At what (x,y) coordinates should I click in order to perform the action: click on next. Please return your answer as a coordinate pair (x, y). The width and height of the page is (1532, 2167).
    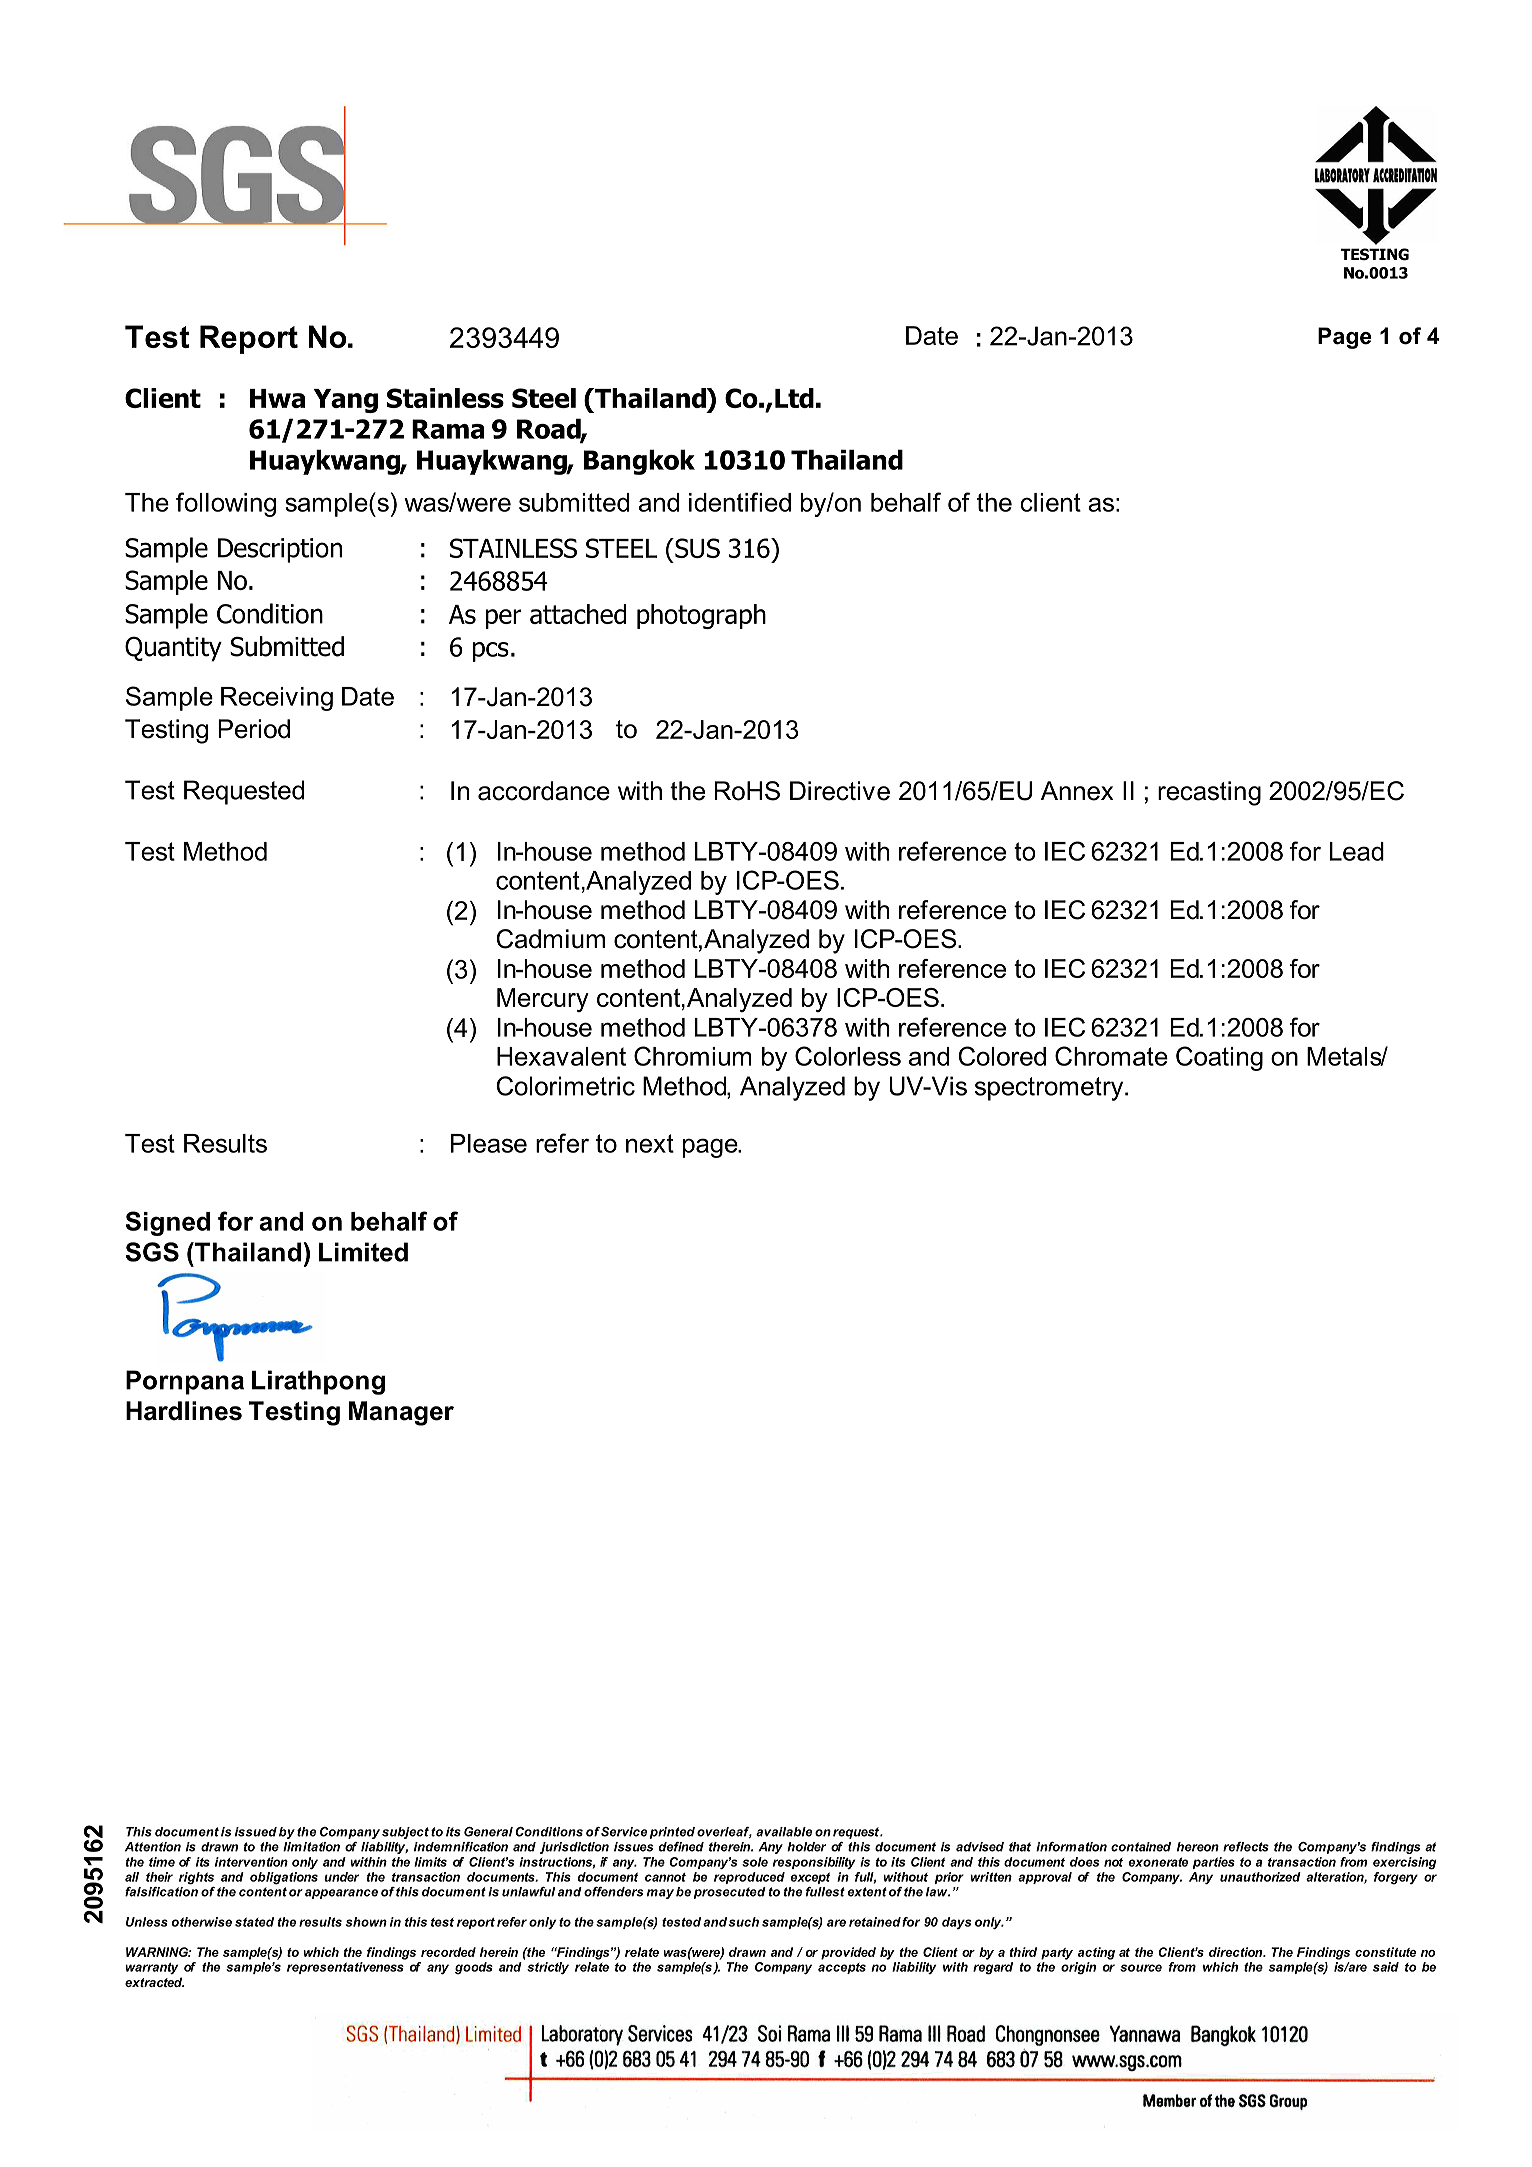
    Looking at the image, I should click on (650, 1143).
